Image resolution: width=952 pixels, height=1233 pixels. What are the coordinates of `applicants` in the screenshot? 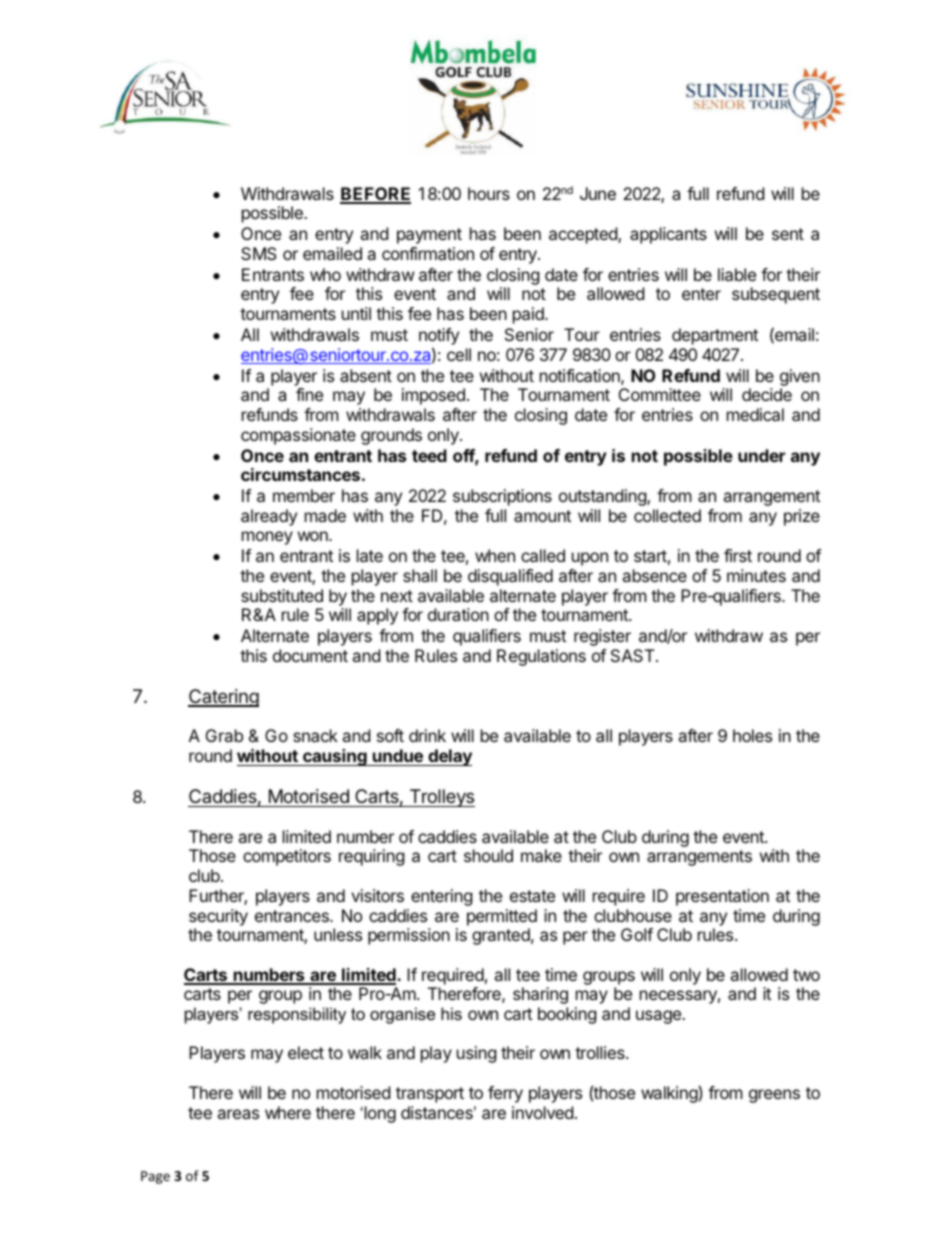 It's located at (668, 235).
